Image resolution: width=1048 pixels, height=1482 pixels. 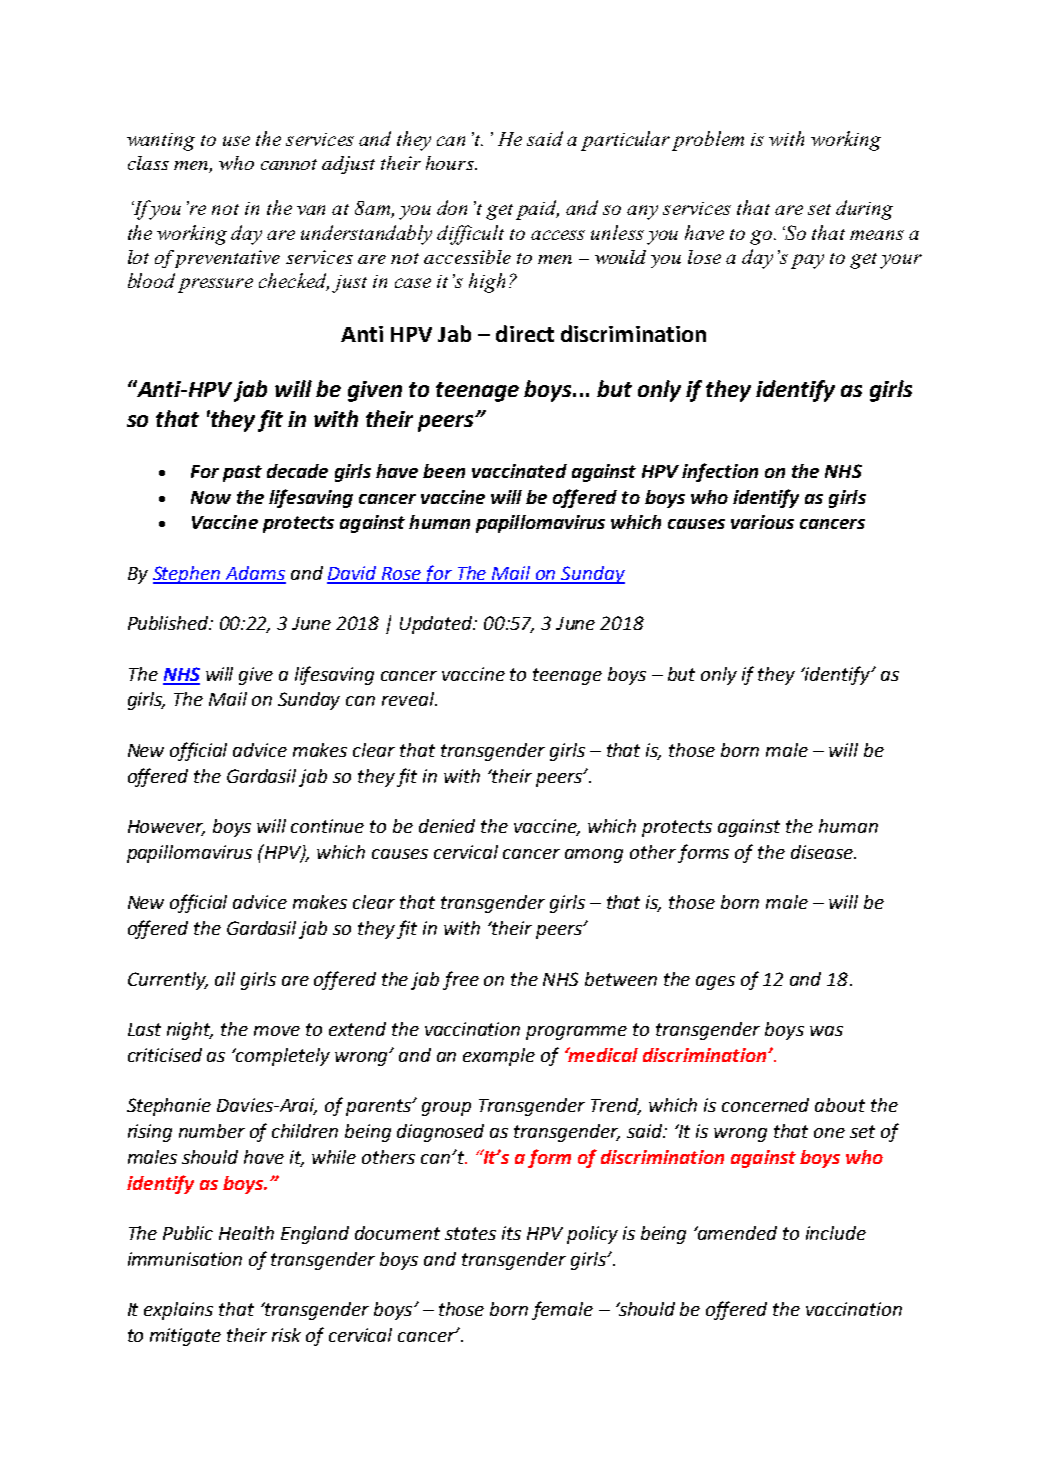 What do you see at coordinates (537, 210) in the screenshot?
I see `paid` at bounding box center [537, 210].
